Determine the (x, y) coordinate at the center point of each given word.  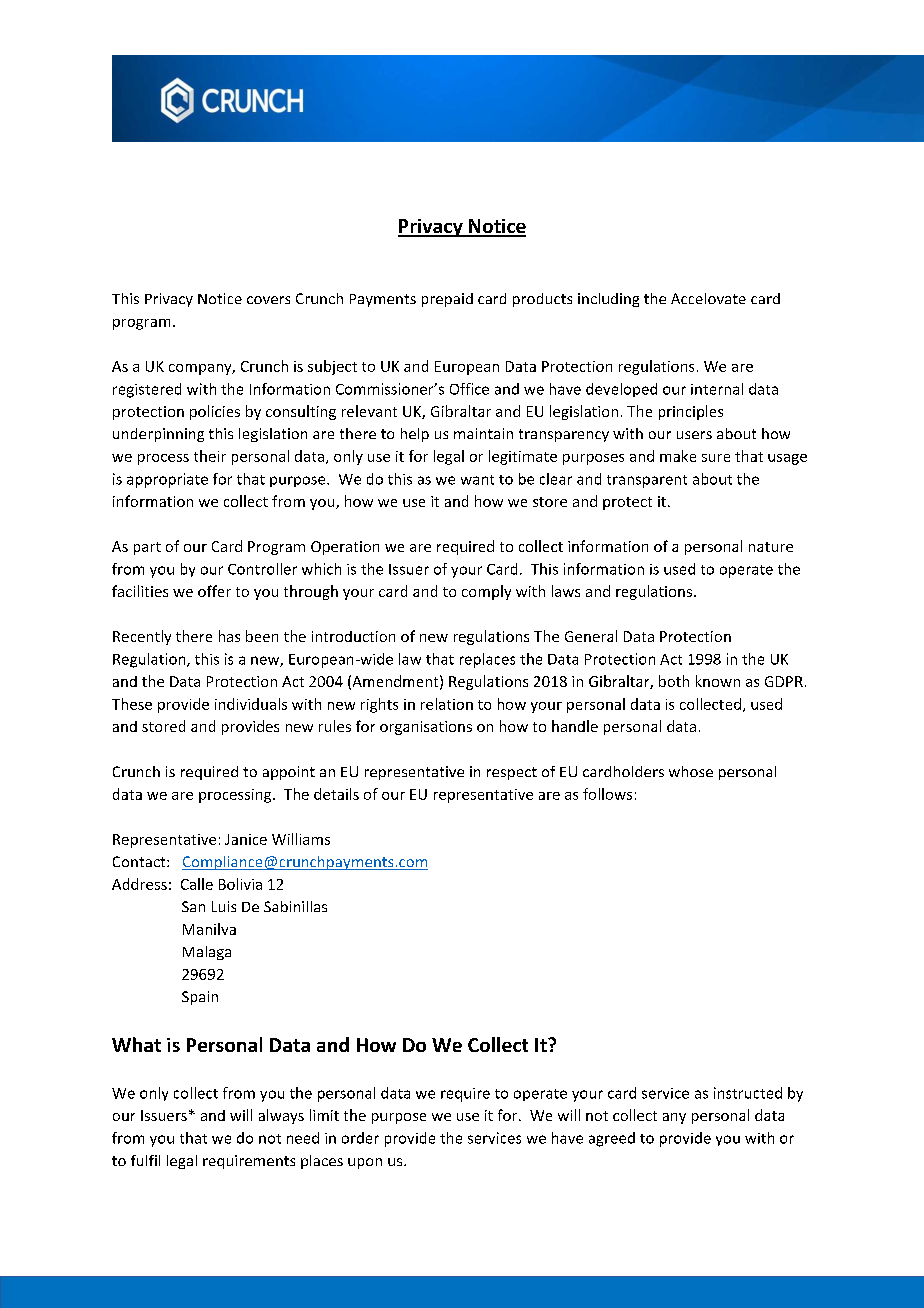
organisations (426, 728)
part (147, 548)
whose (691, 771)
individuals (251, 704)
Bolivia (240, 884)
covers (268, 300)
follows (607, 794)
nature (771, 547)
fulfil (145, 1160)
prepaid (447, 300)
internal (717, 389)
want (477, 480)
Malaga (207, 953)
